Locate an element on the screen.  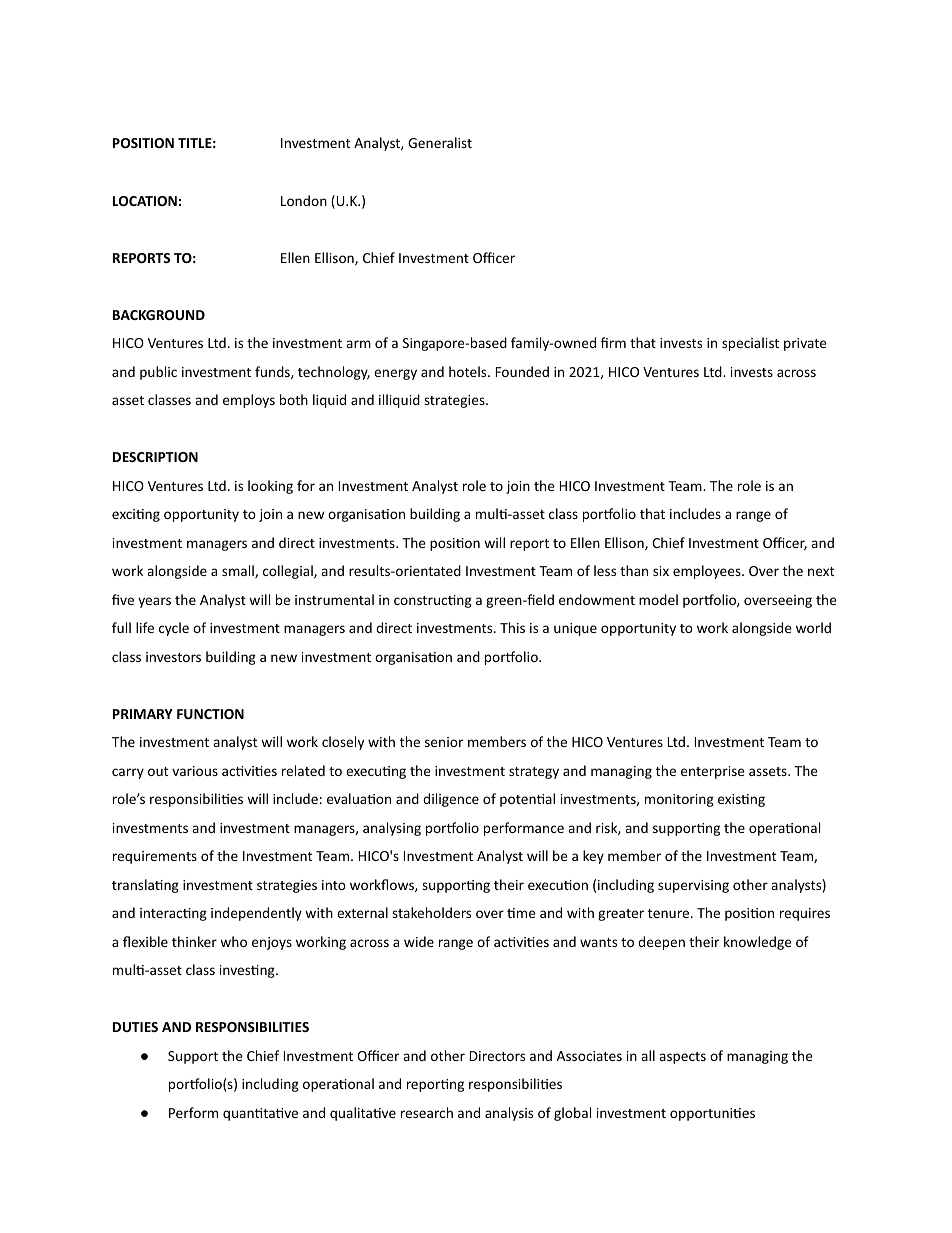
quan is located at coordinates (239, 1115).
